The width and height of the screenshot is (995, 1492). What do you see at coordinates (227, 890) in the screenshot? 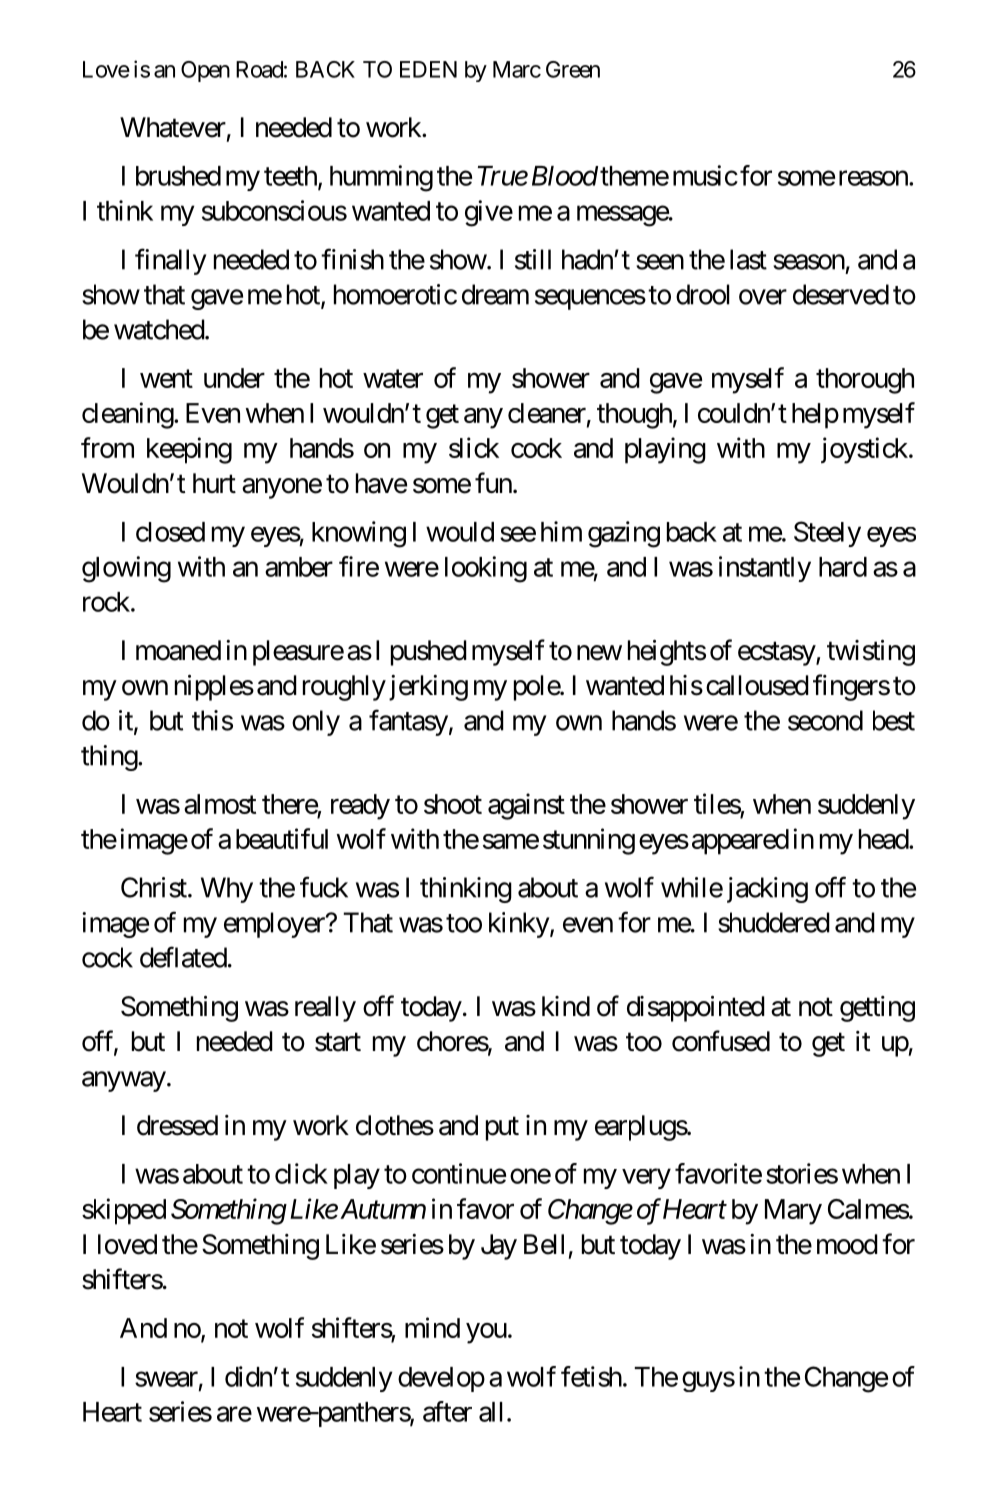
I see `Why` at bounding box center [227, 890].
